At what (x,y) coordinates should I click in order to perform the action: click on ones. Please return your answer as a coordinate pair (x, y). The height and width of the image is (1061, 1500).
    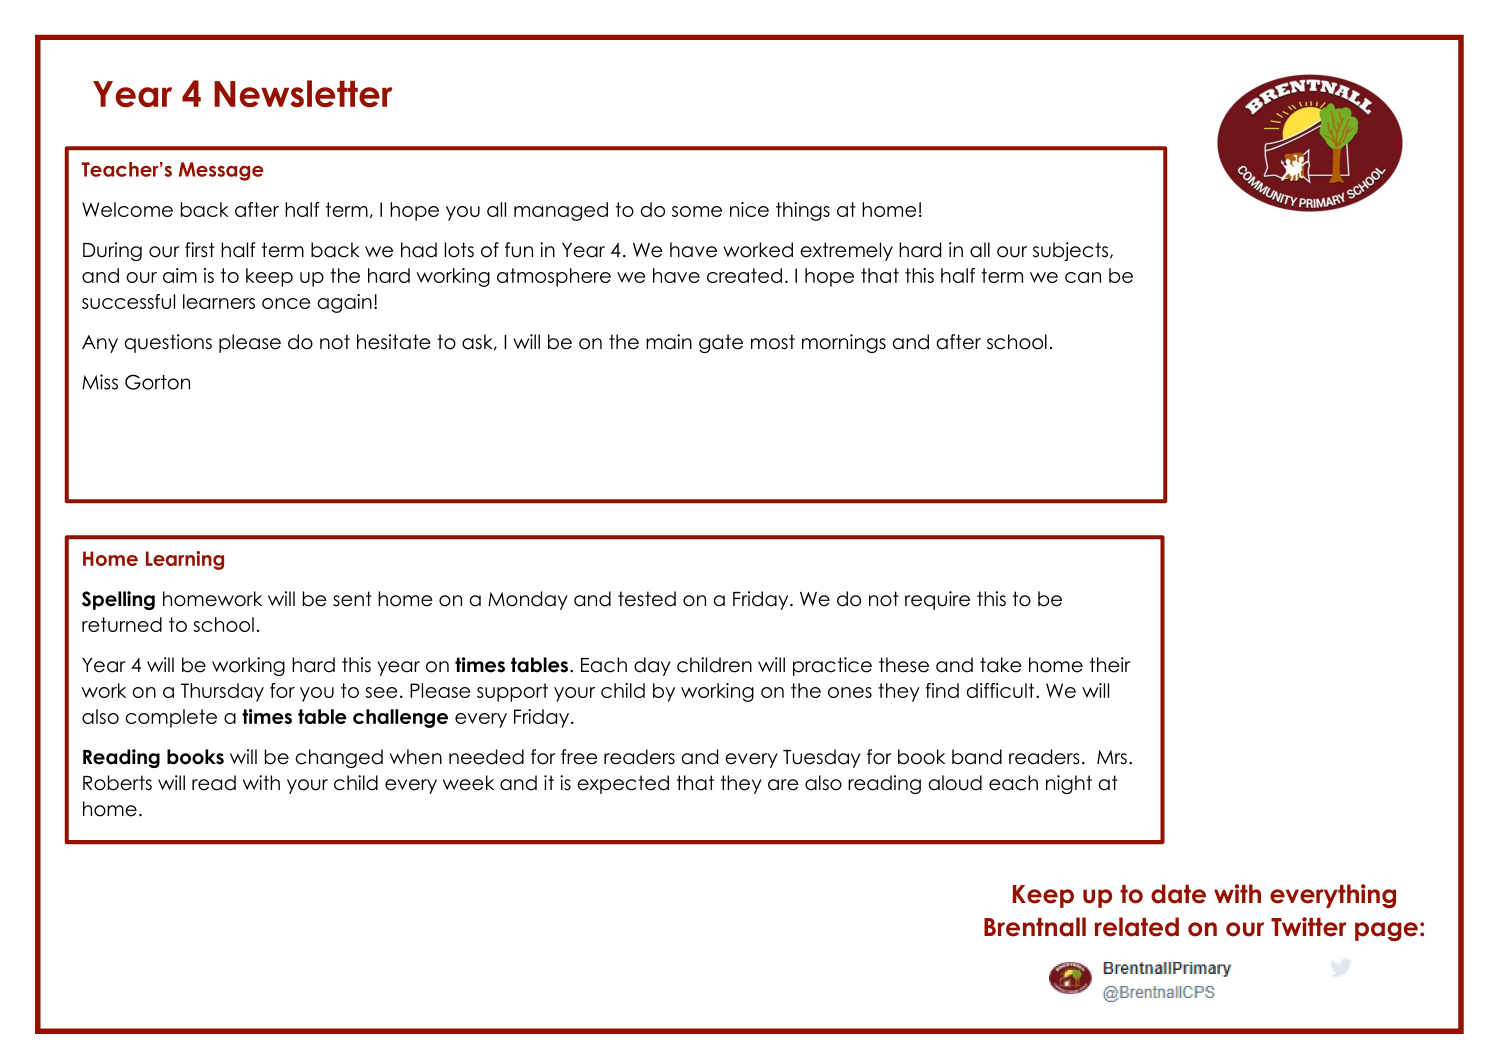
    Looking at the image, I should click on (850, 692).
